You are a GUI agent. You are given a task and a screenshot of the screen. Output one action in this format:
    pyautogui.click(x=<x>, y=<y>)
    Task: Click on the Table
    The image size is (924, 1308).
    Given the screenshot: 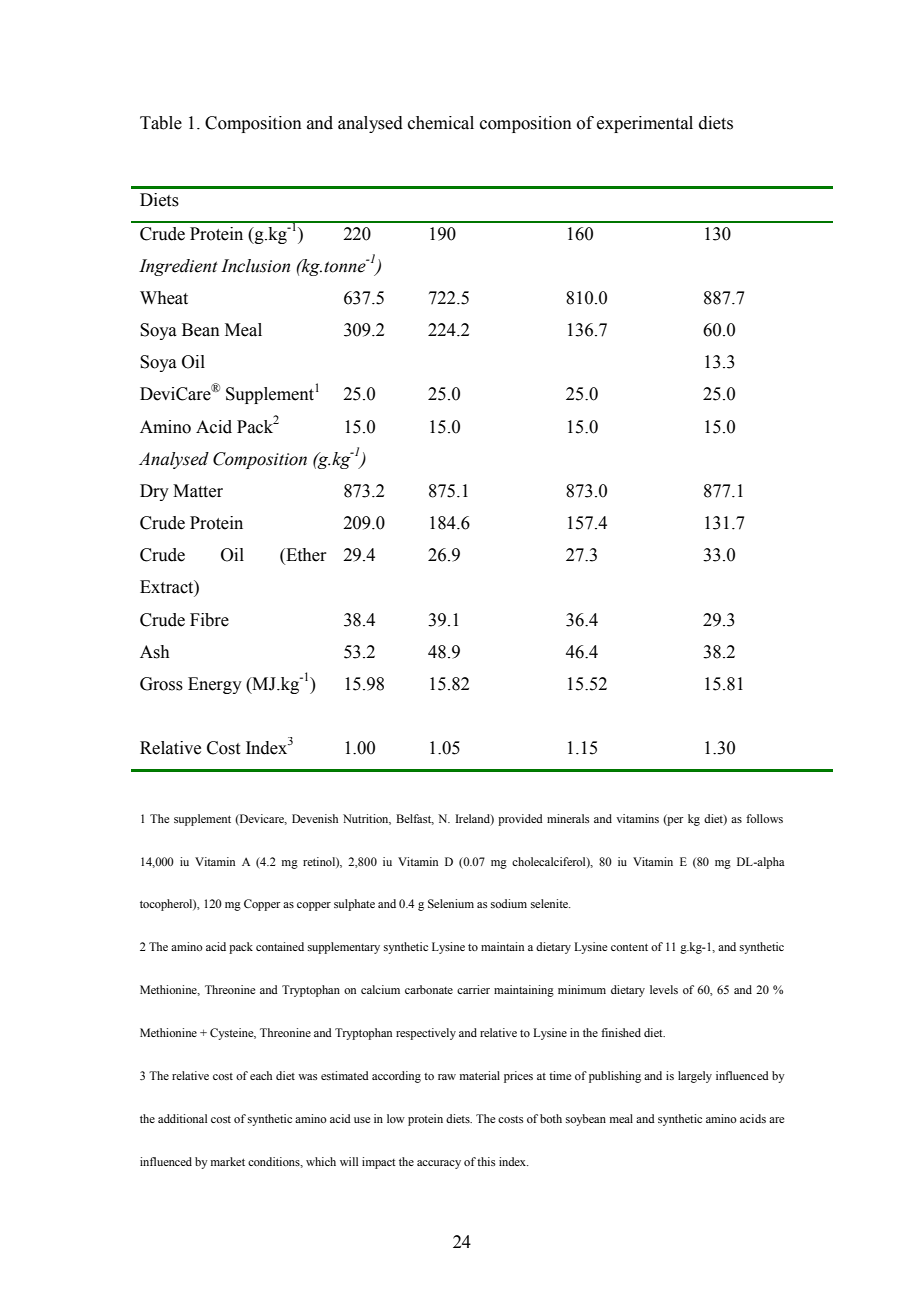 What is the action you would take?
    pyautogui.click(x=161, y=123)
